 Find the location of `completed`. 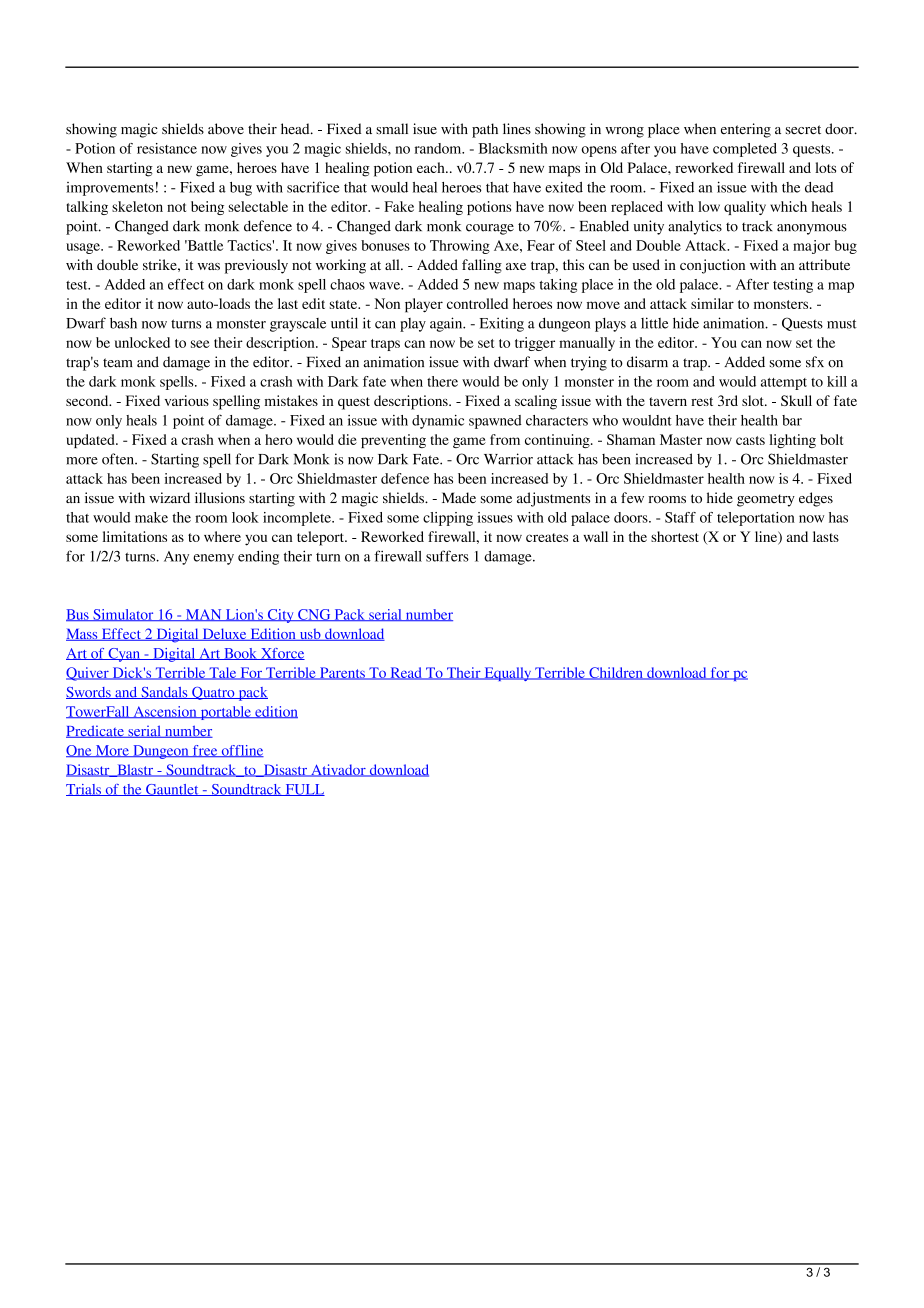

completed is located at coordinates (745, 150).
